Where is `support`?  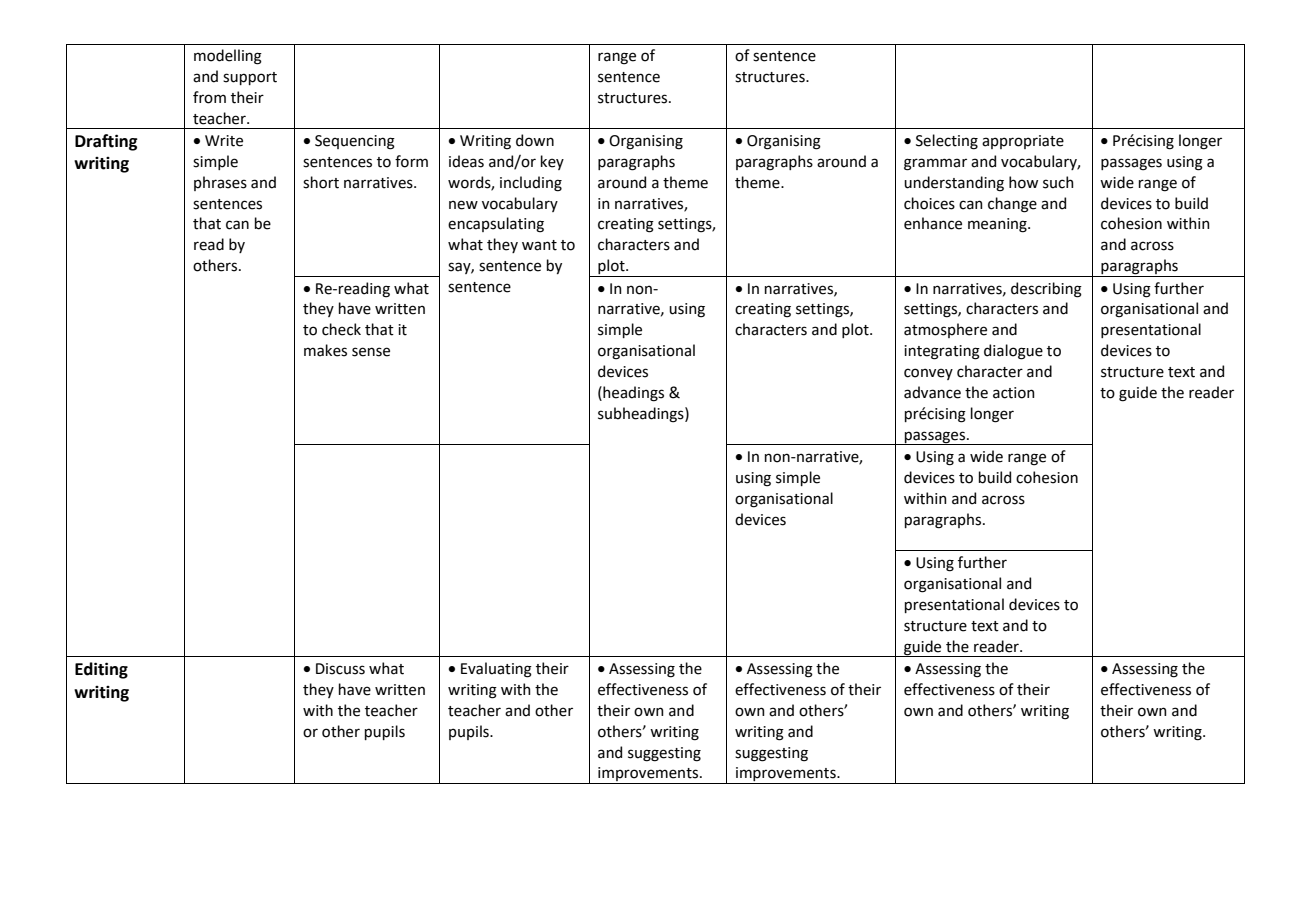
support is located at coordinates (250, 78).
